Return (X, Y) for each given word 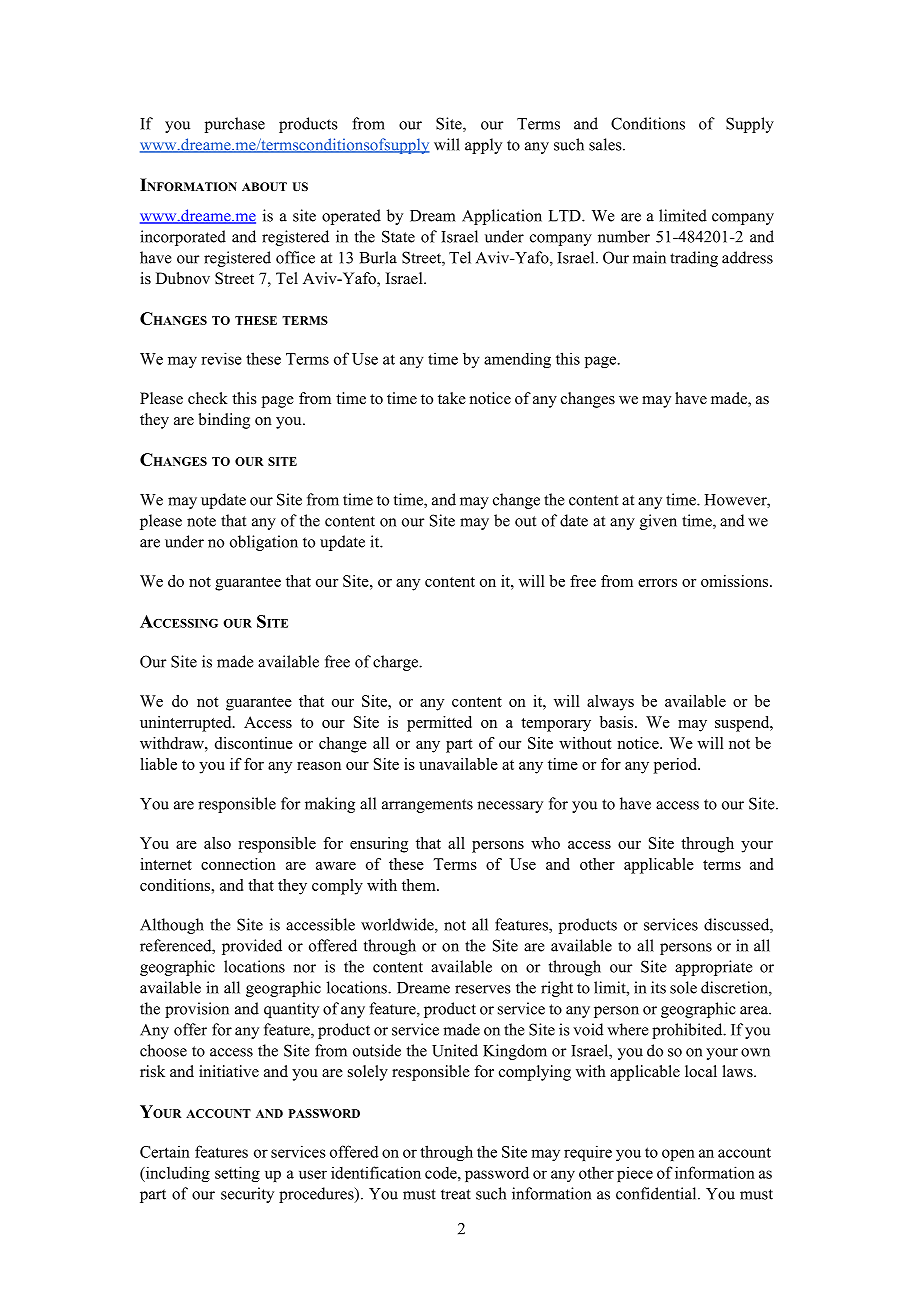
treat (456, 1194)
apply (483, 146)
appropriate (713, 968)
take (452, 398)
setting (237, 1174)
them (420, 885)
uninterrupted (187, 724)
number (624, 236)
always (610, 703)
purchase (235, 125)
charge (397, 663)
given (658, 522)
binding (224, 421)
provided (252, 947)
